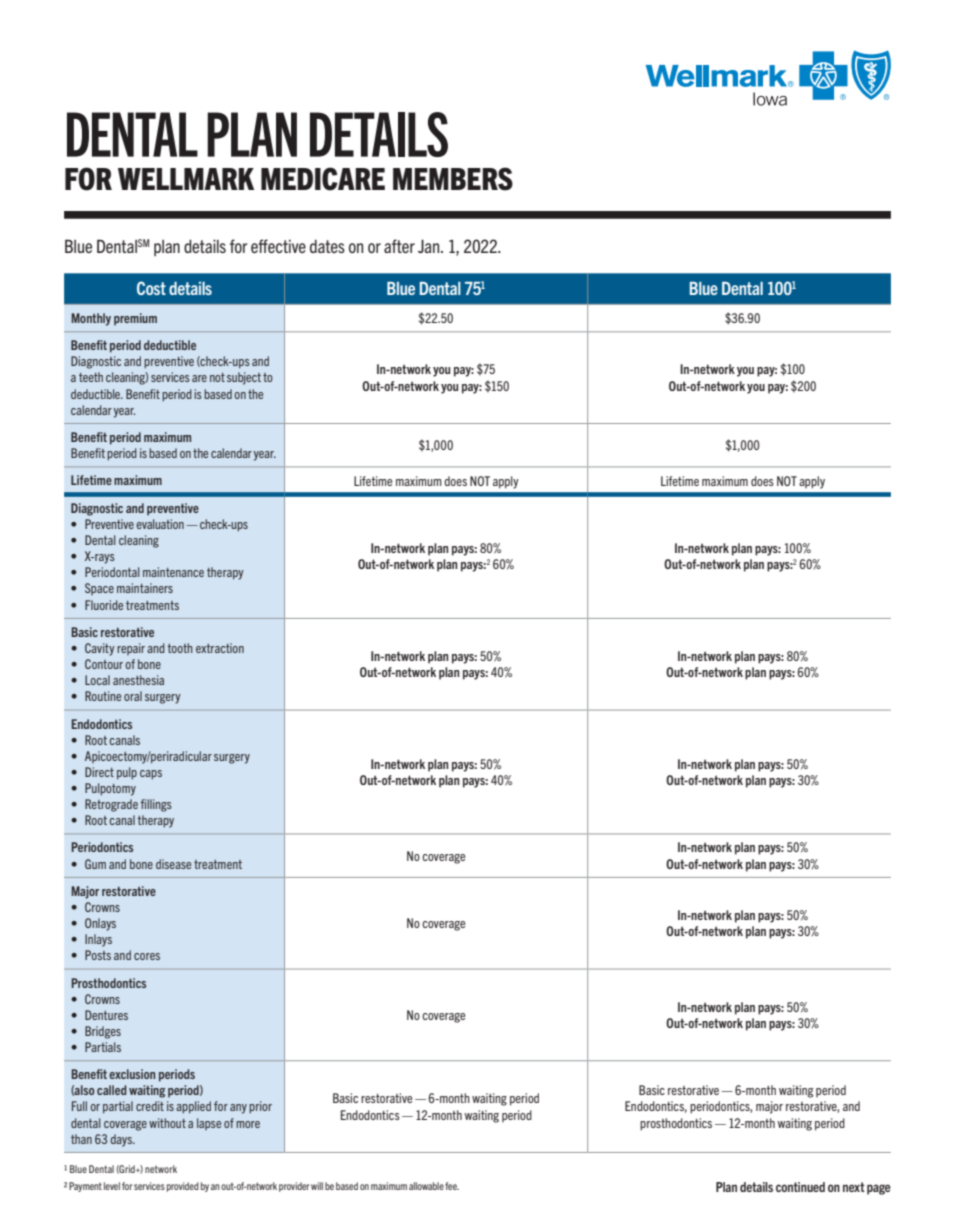 This page has height=1232, width=955. Describe the element at coordinates (180, 648) in the page. I see `tooth` at that location.
